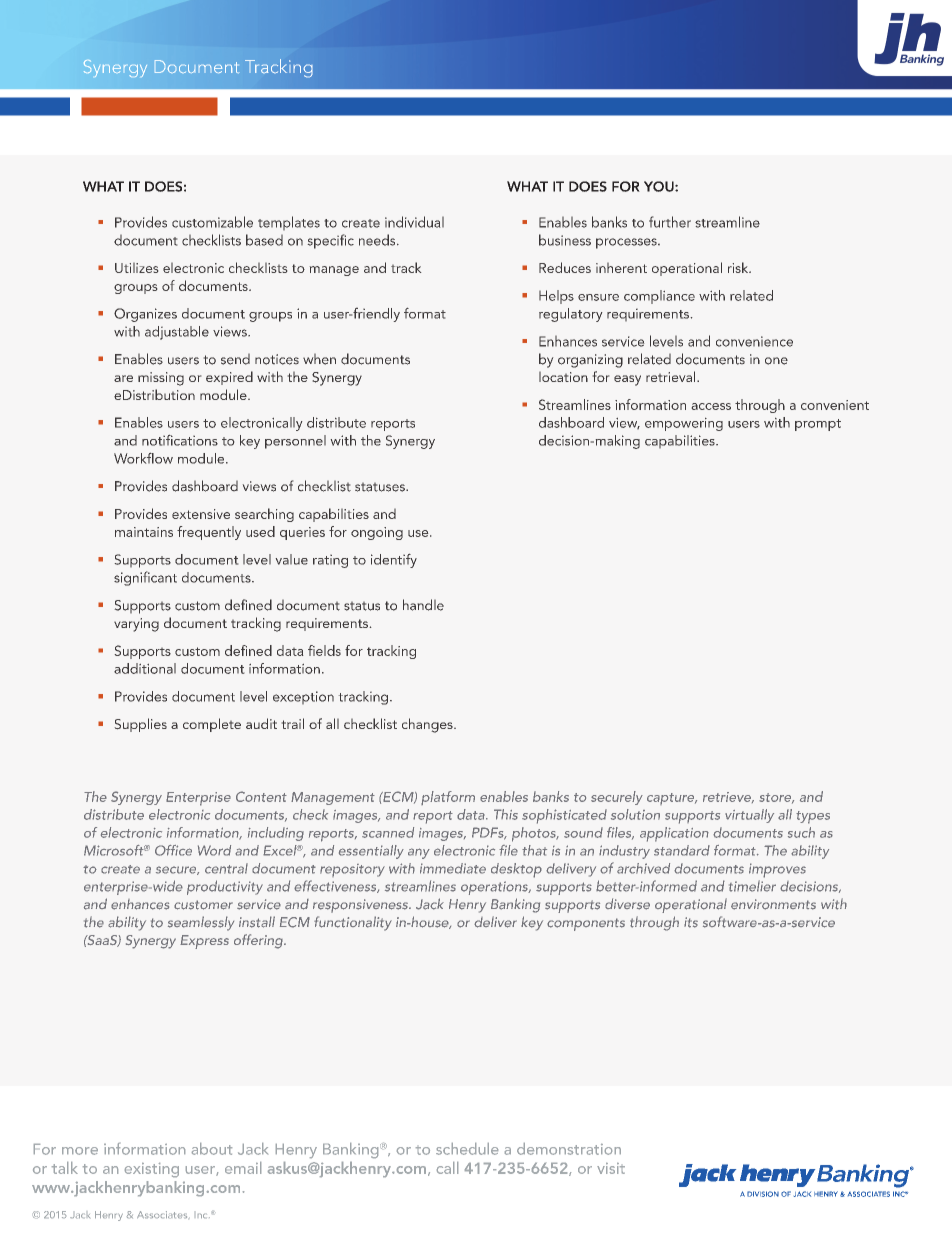 Image resolution: width=952 pixels, height=1233 pixels. What do you see at coordinates (136, 268) in the screenshot?
I see `Utilizes` at bounding box center [136, 268].
